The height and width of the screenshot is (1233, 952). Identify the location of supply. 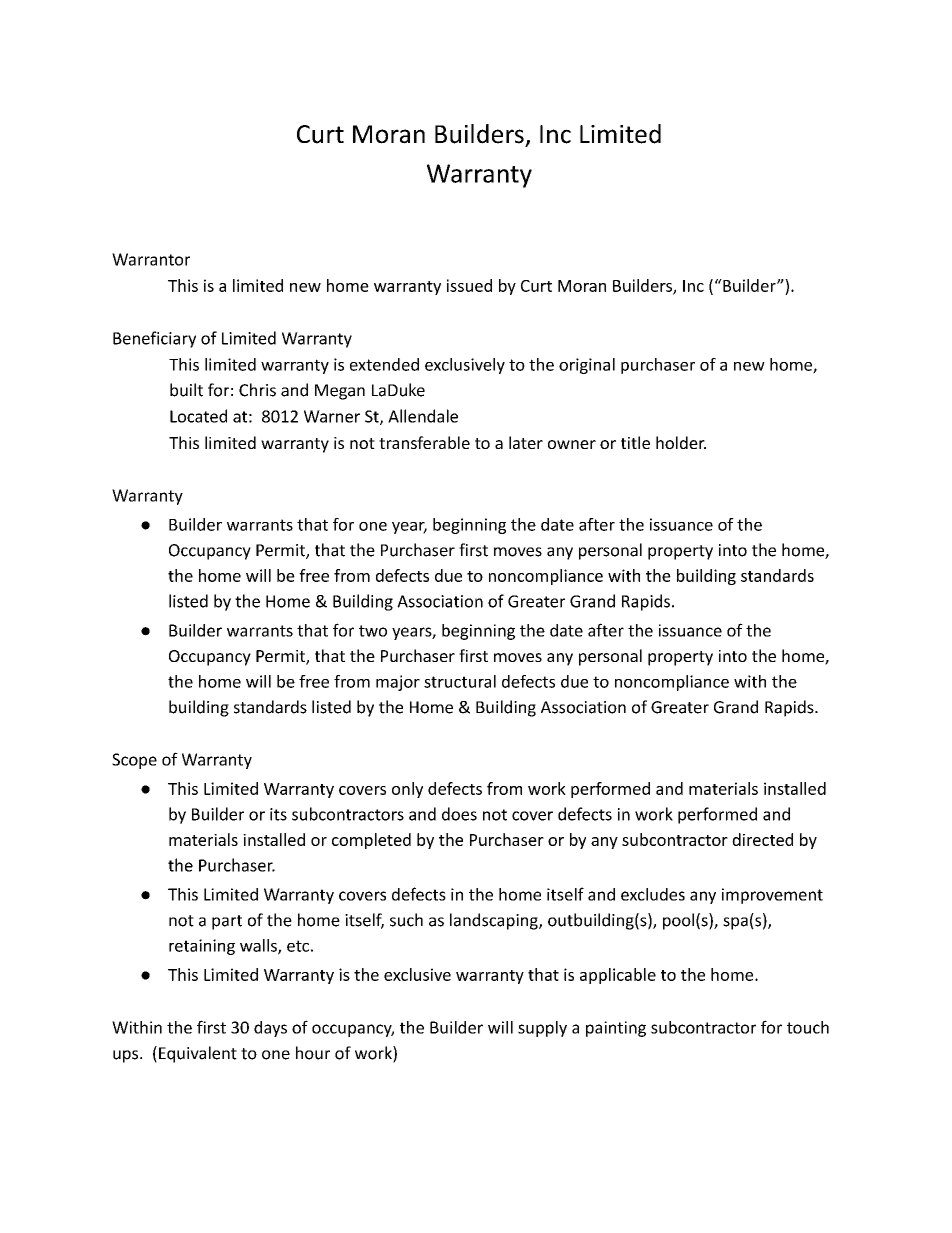
(542, 1029).
